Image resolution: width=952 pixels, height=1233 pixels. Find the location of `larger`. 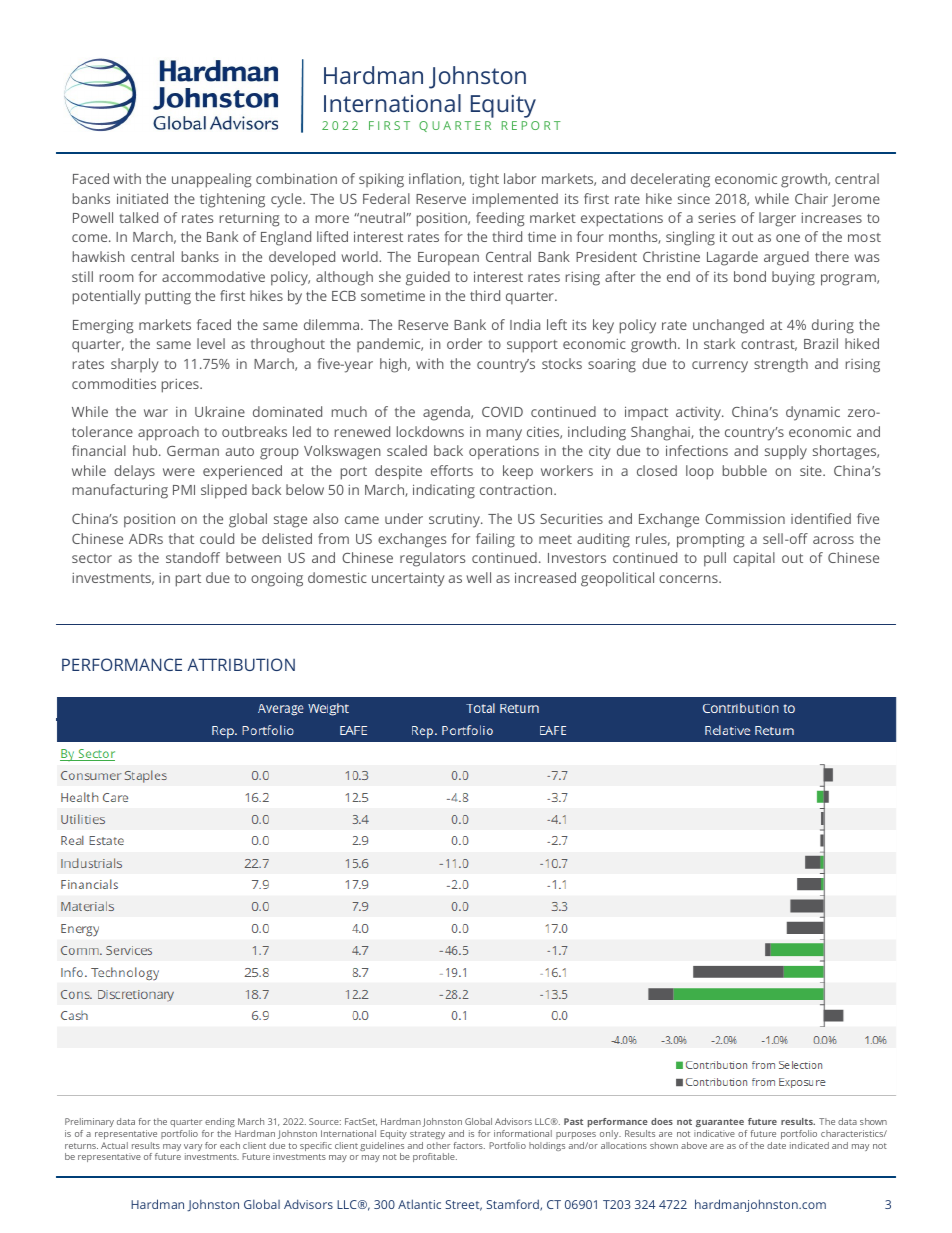

larger is located at coordinates (777, 219).
